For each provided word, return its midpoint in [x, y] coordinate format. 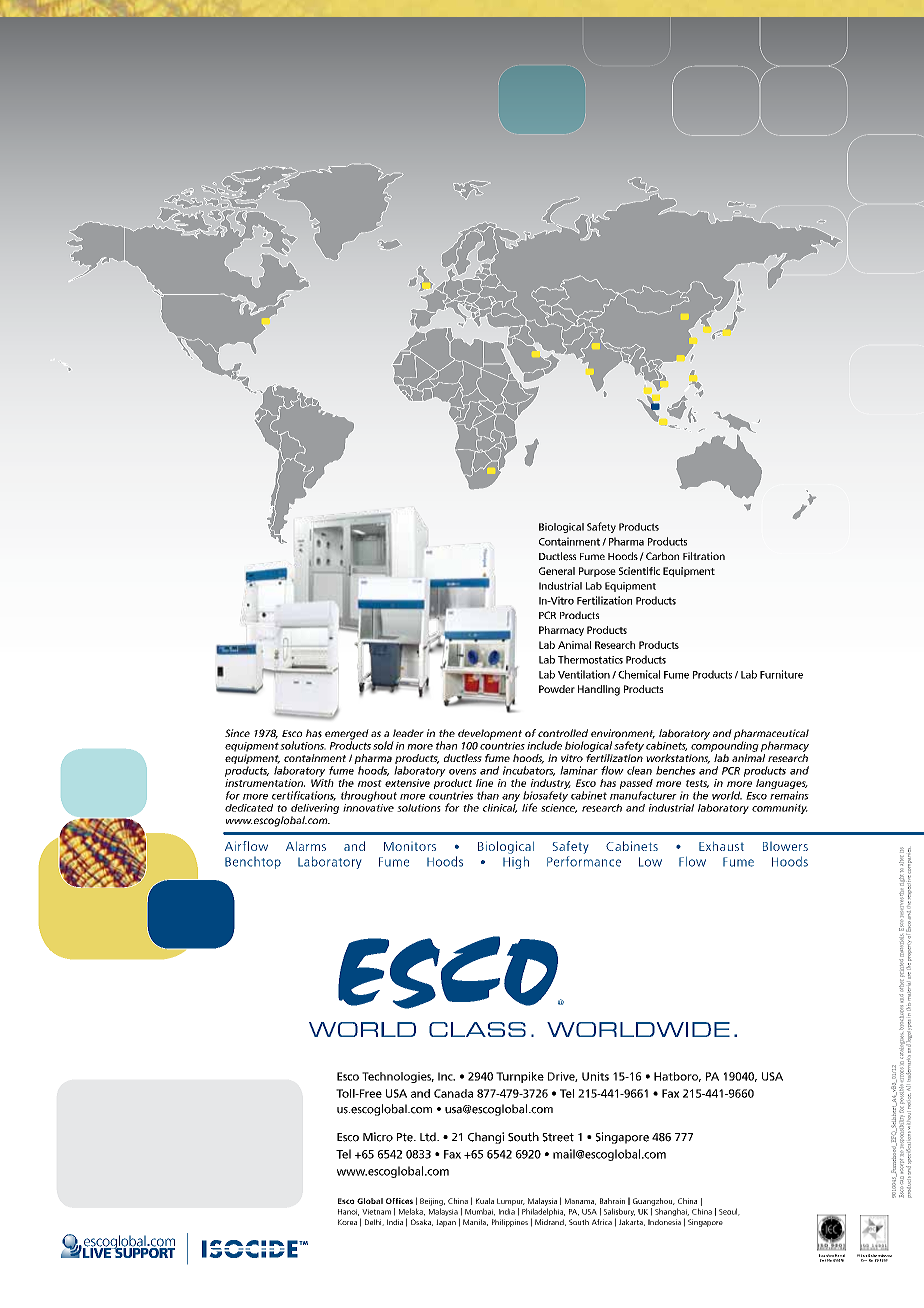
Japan [446, 1223]
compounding [725, 745]
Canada [453, 1093]
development [490, 734]
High [516, 863]
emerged [347, 735]
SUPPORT [144, 1251]
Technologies [398, 1077]
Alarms [306, 846]
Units [595, 1076]
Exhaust [721, 846]
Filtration [704, 556]
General [557, 571]
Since [237, 733]
